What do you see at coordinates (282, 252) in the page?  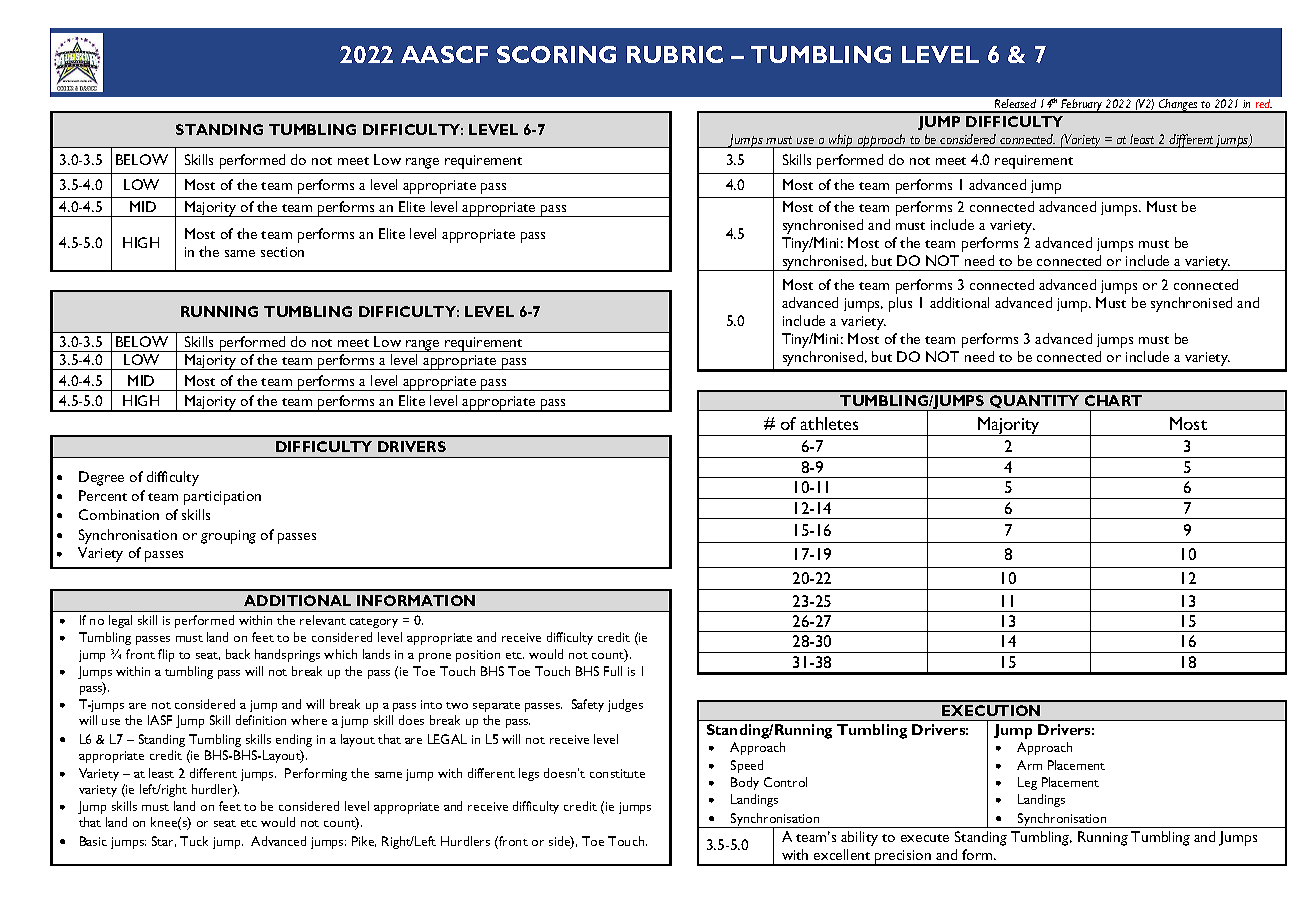 I see `section` at bounding box center [282, 252].
